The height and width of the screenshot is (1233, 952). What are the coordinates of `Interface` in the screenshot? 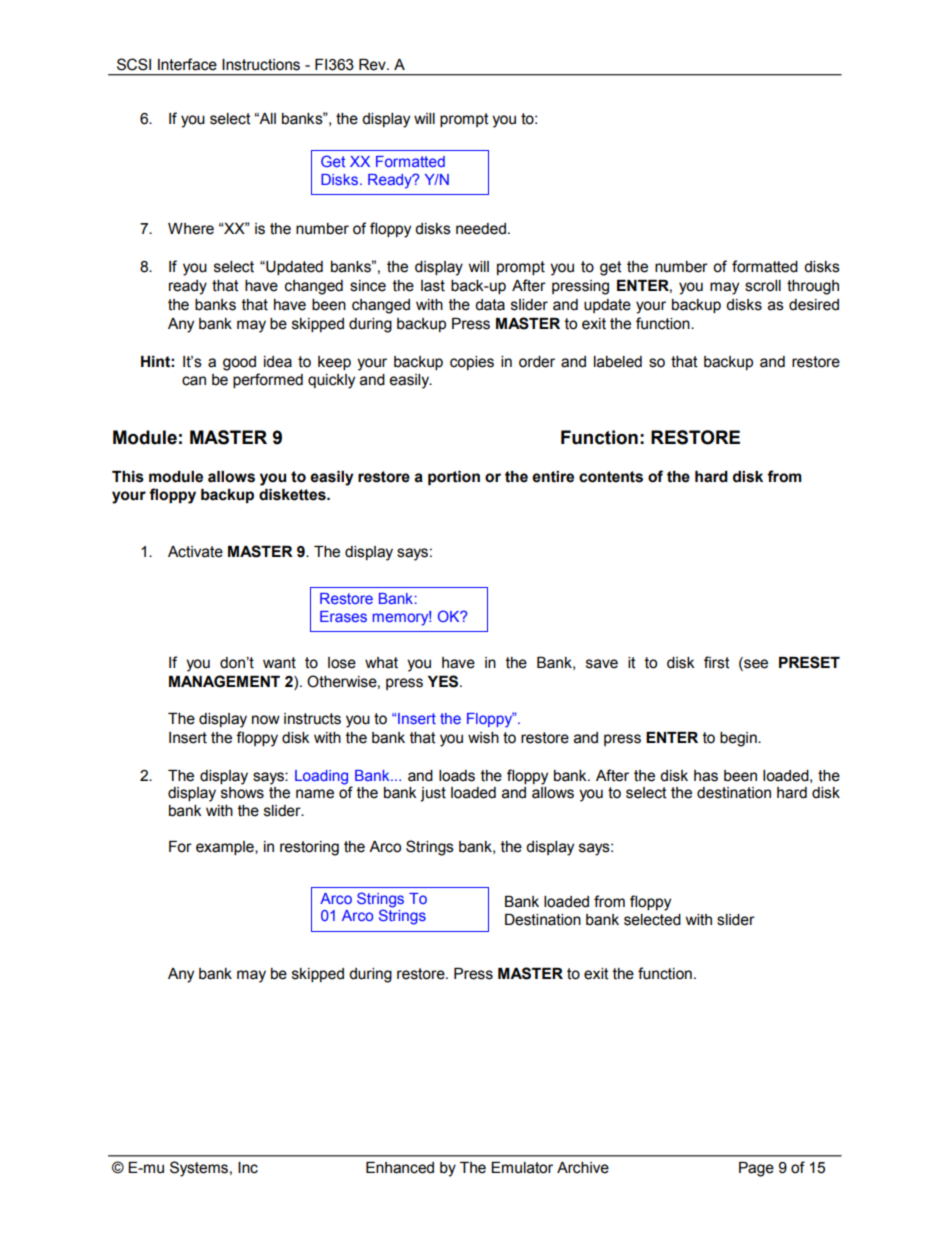 It's located at (187, 64).
